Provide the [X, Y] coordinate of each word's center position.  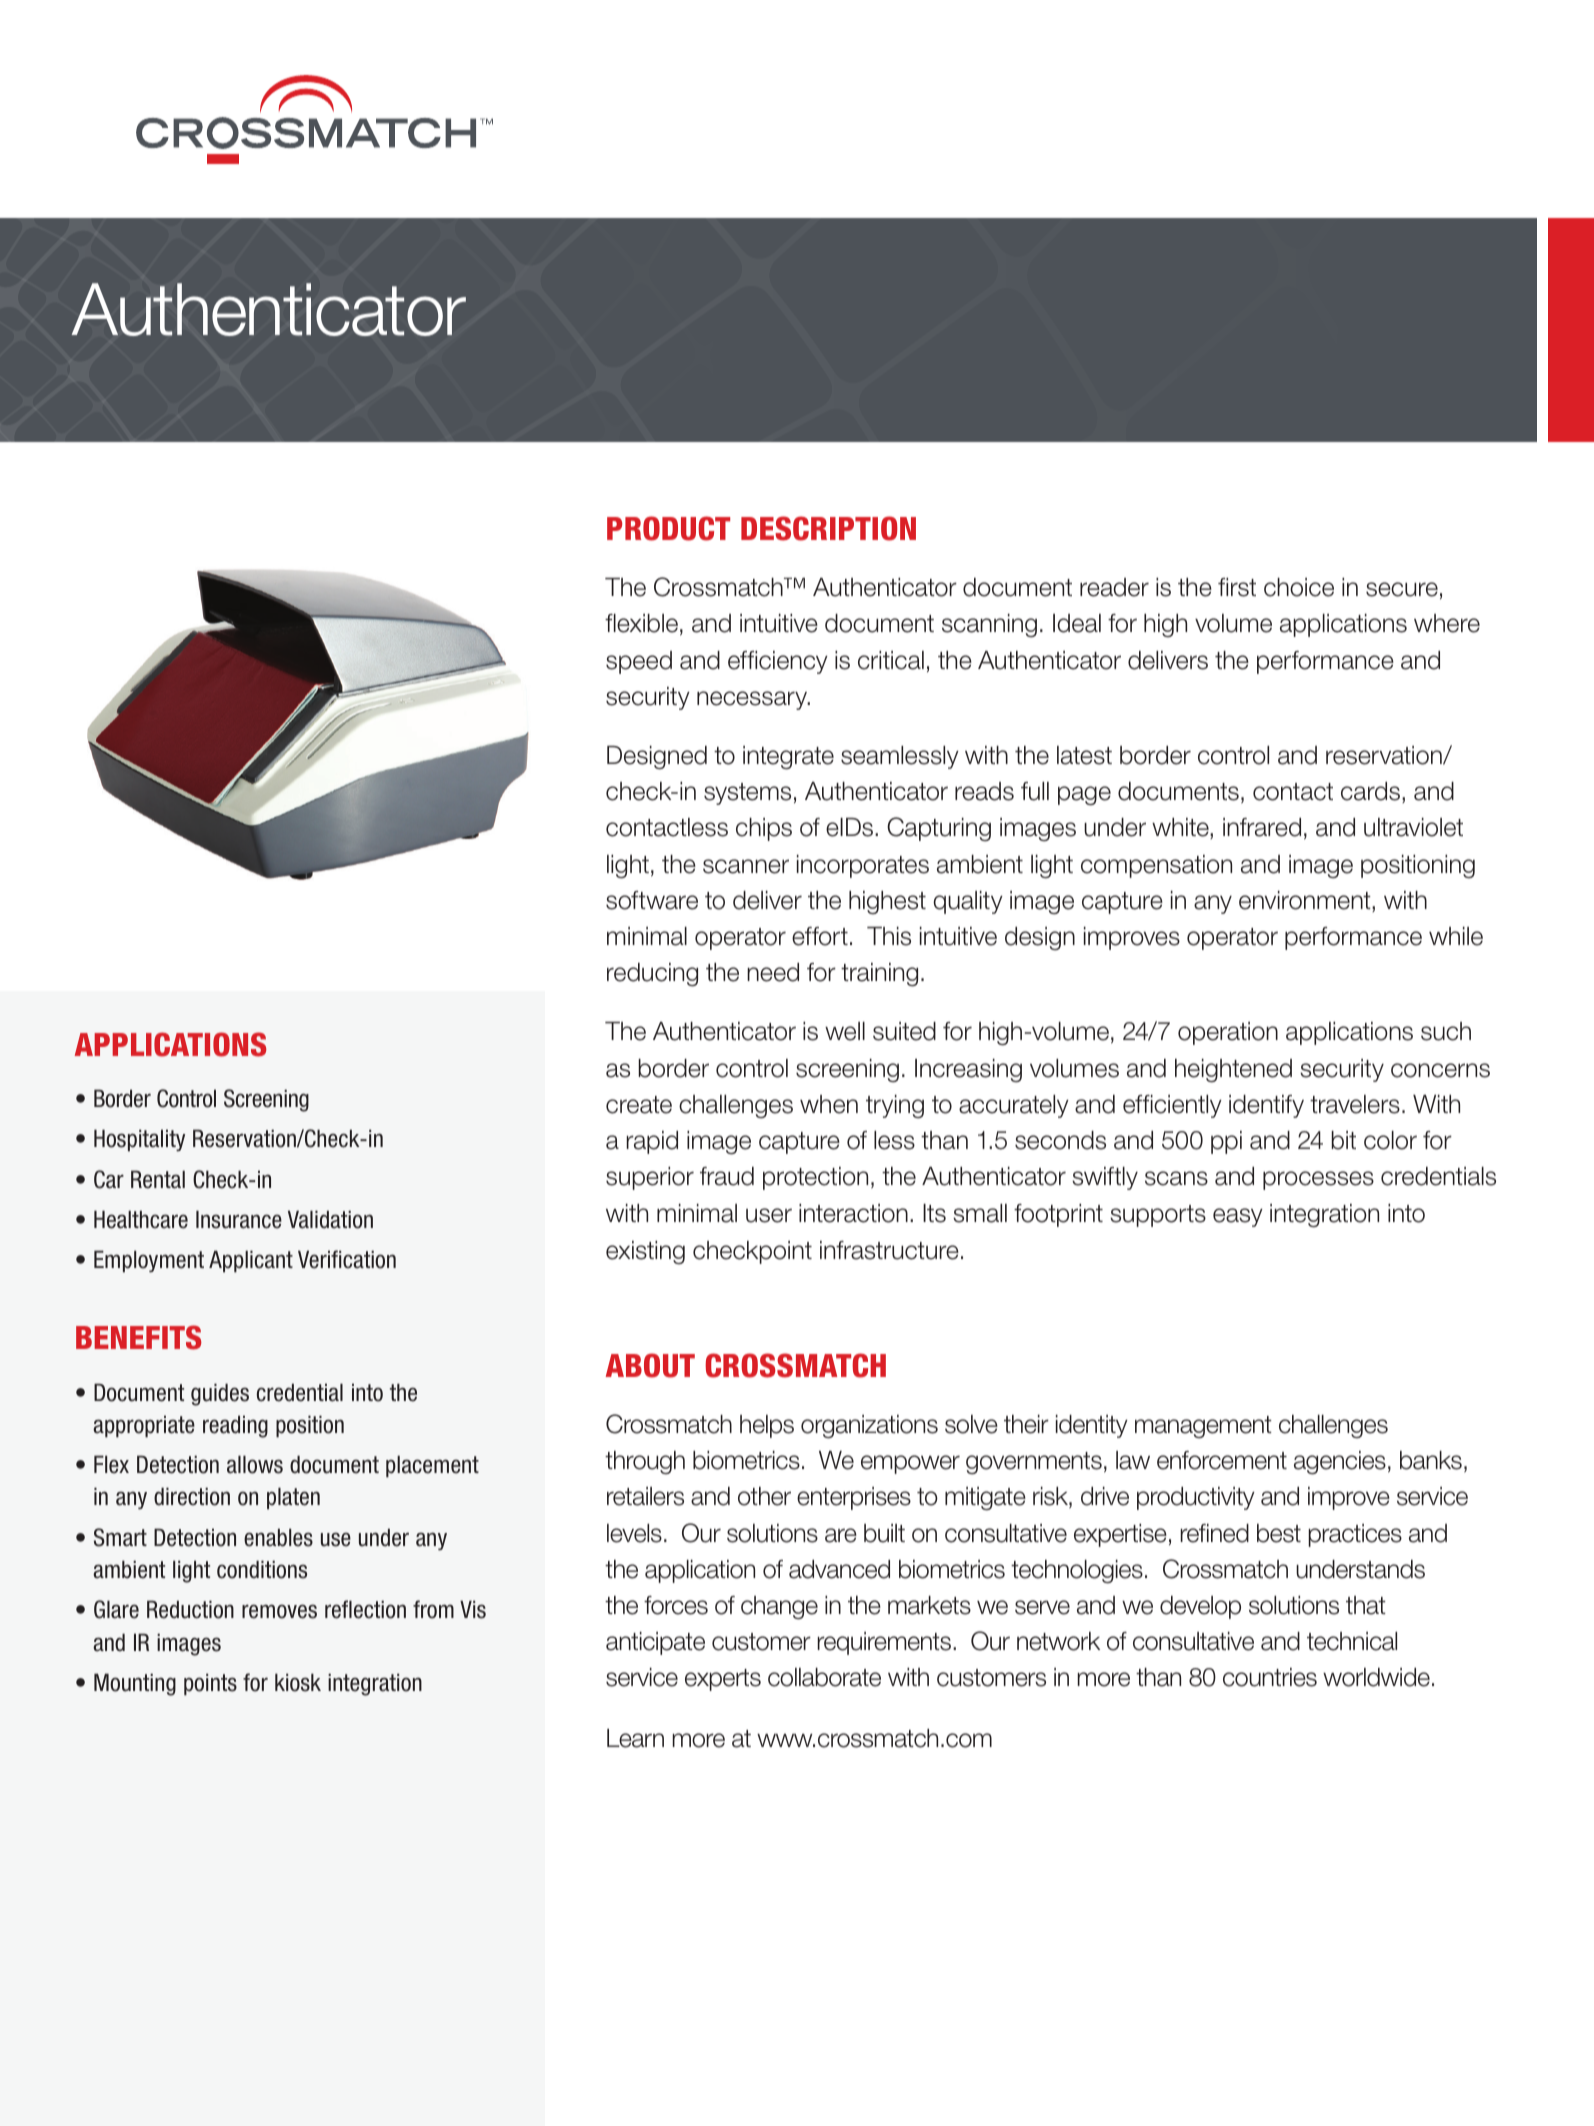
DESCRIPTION [828, 528]
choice [1299, 587]
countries [1270, 1677]
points [210, 1684]
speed [639, 662]
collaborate [824, 1677]
